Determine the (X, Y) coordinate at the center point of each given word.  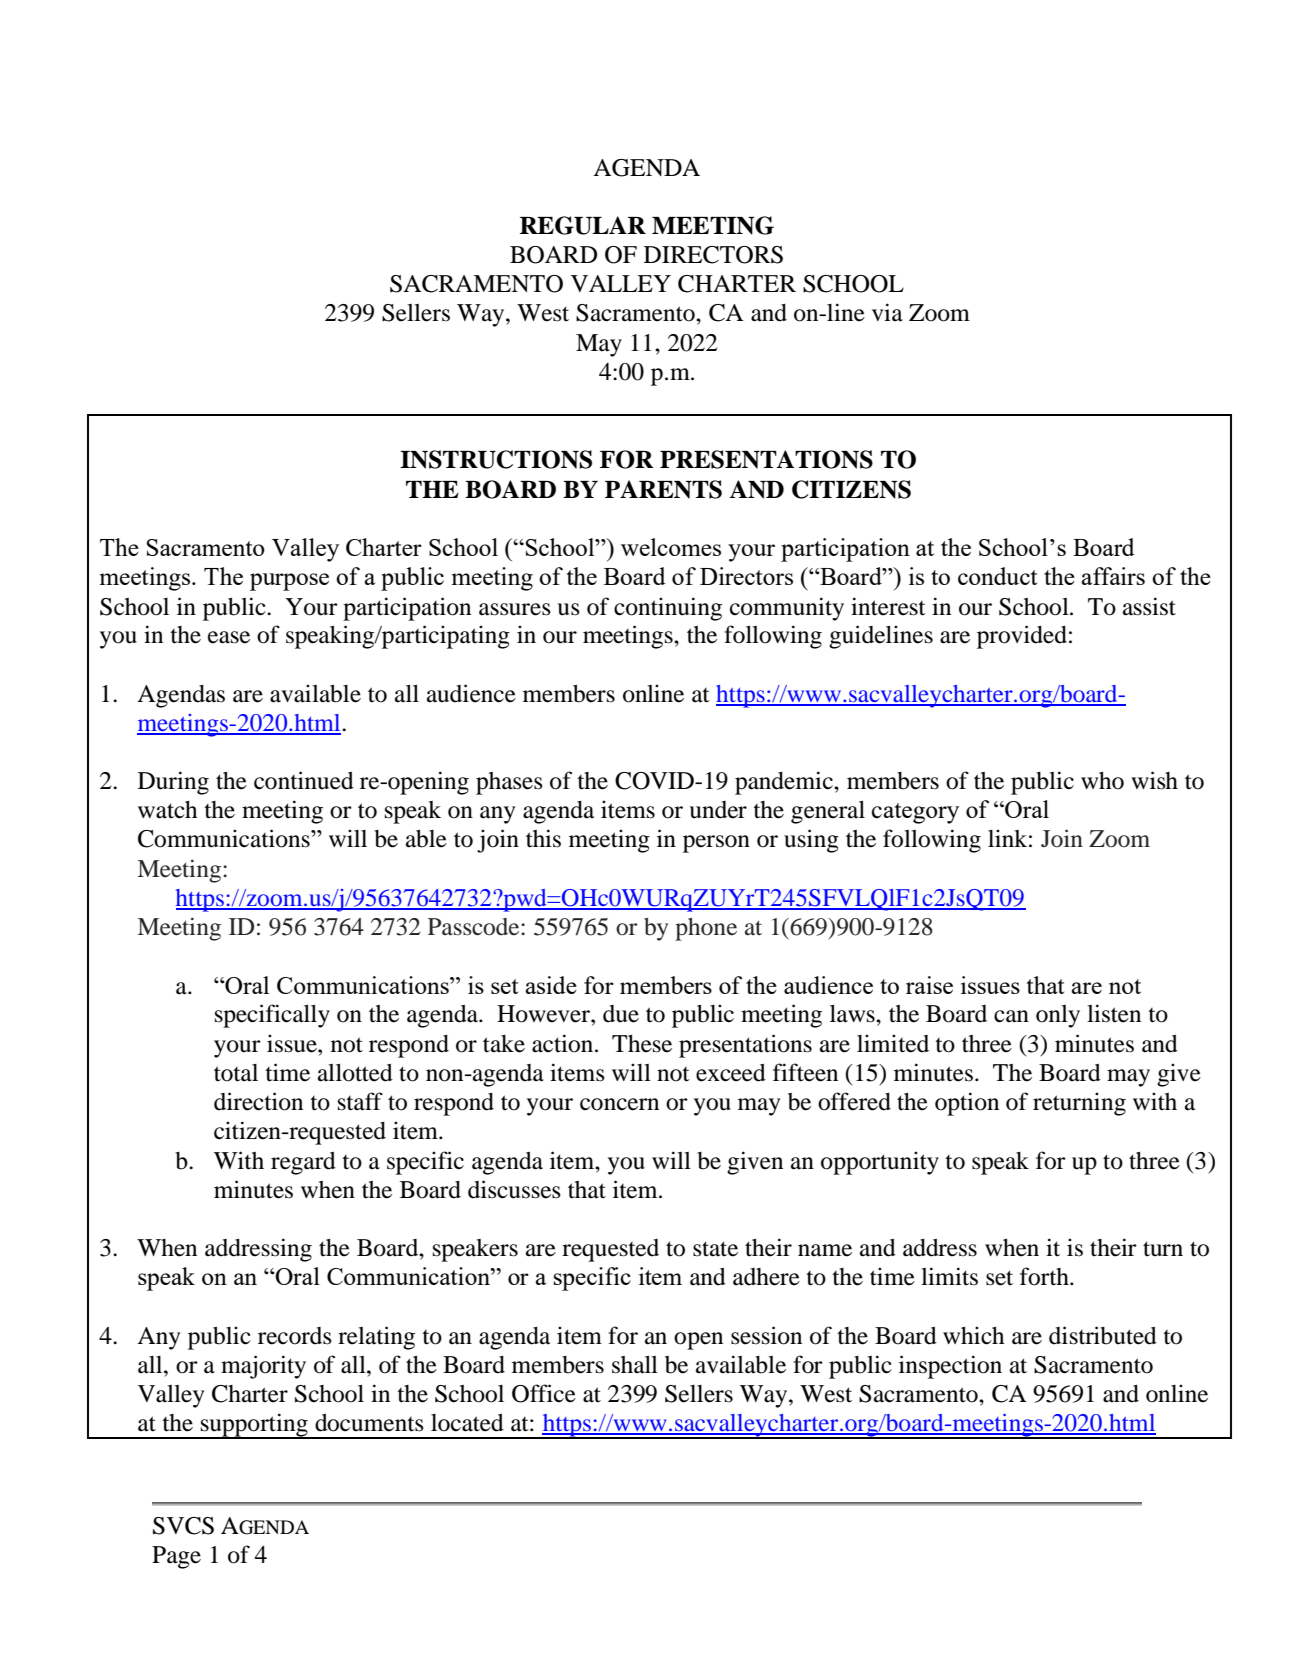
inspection (950, 1367)
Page (176, 1557)
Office (544, 1393)
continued (304, 780)
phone (706, 929)
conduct (997, 576)
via (887, 312)
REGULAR (583, 225)
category (915, 813)
